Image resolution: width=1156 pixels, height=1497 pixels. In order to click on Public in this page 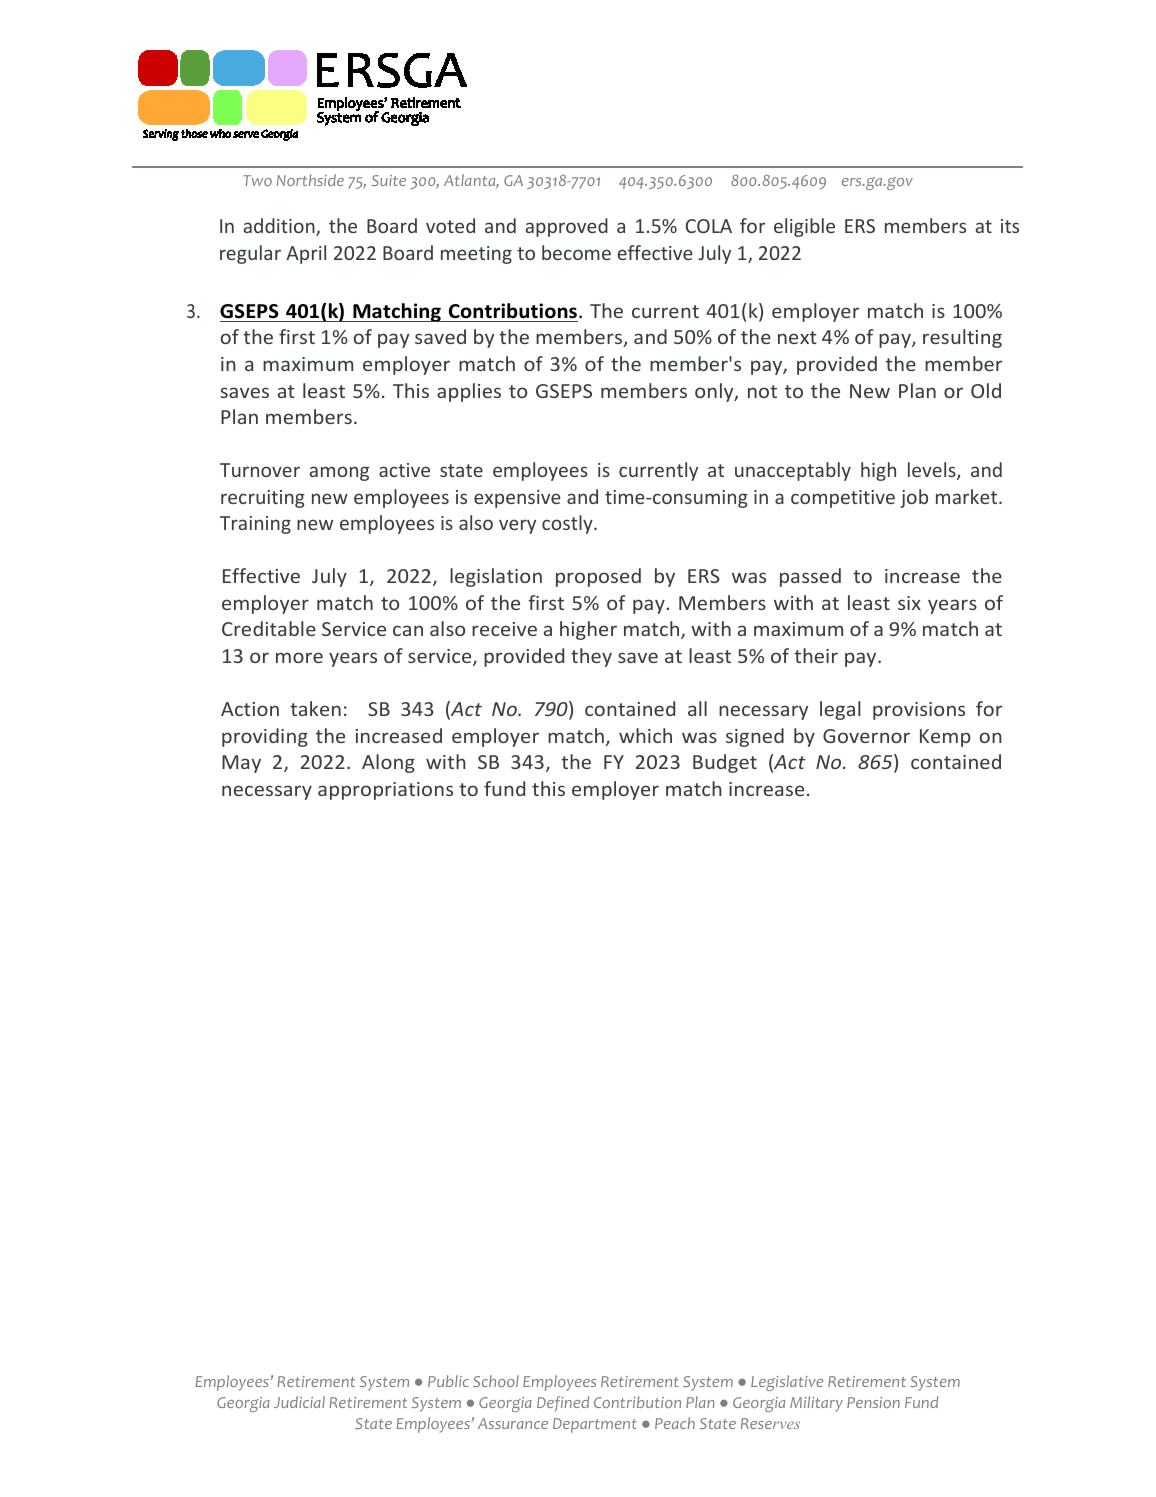, I will do `click(448, 1381)`.
